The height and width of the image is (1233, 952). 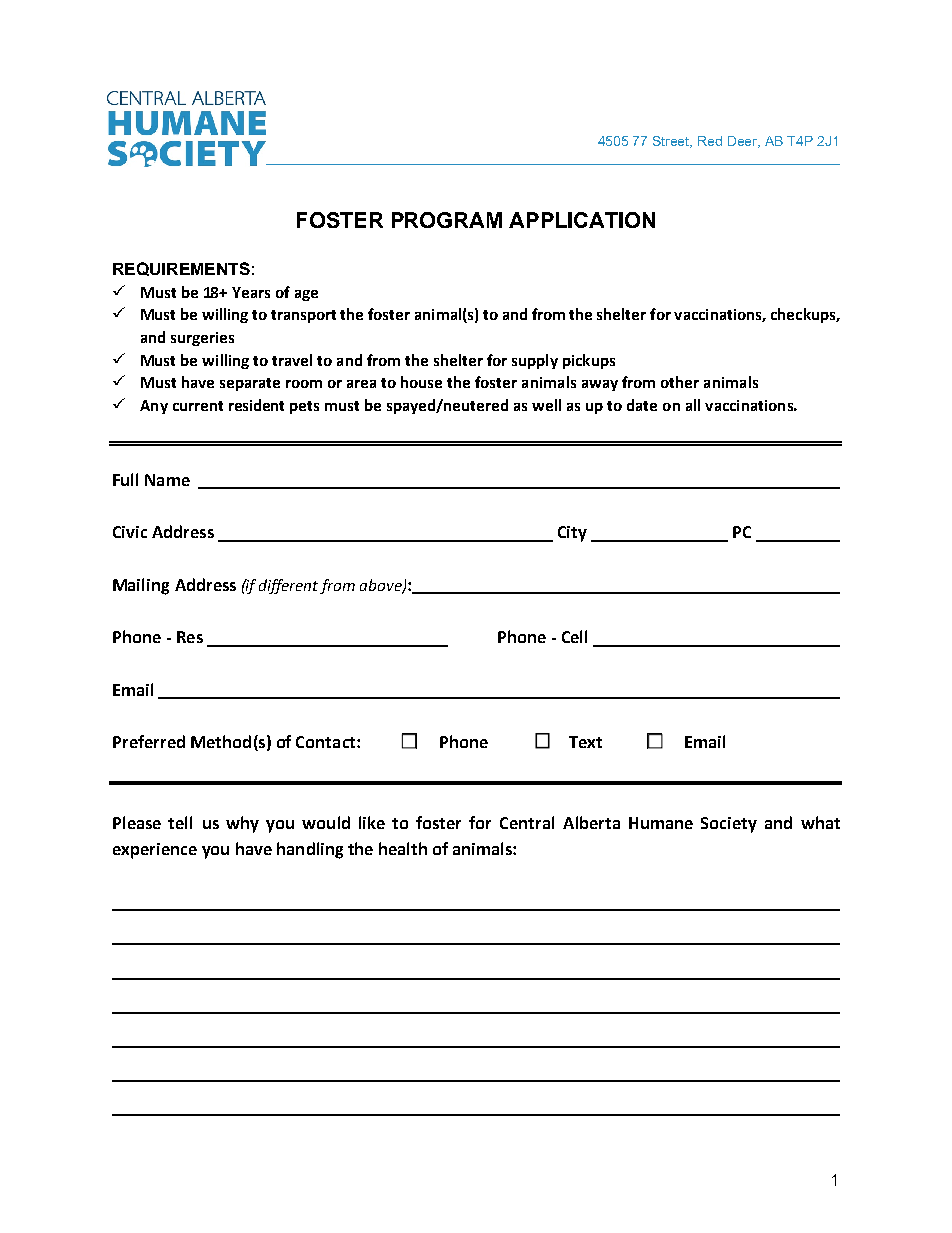 What do you see at coordinates (447, 220) in the image?
I see `PROGRAM` at bounding box center [447, 220].
